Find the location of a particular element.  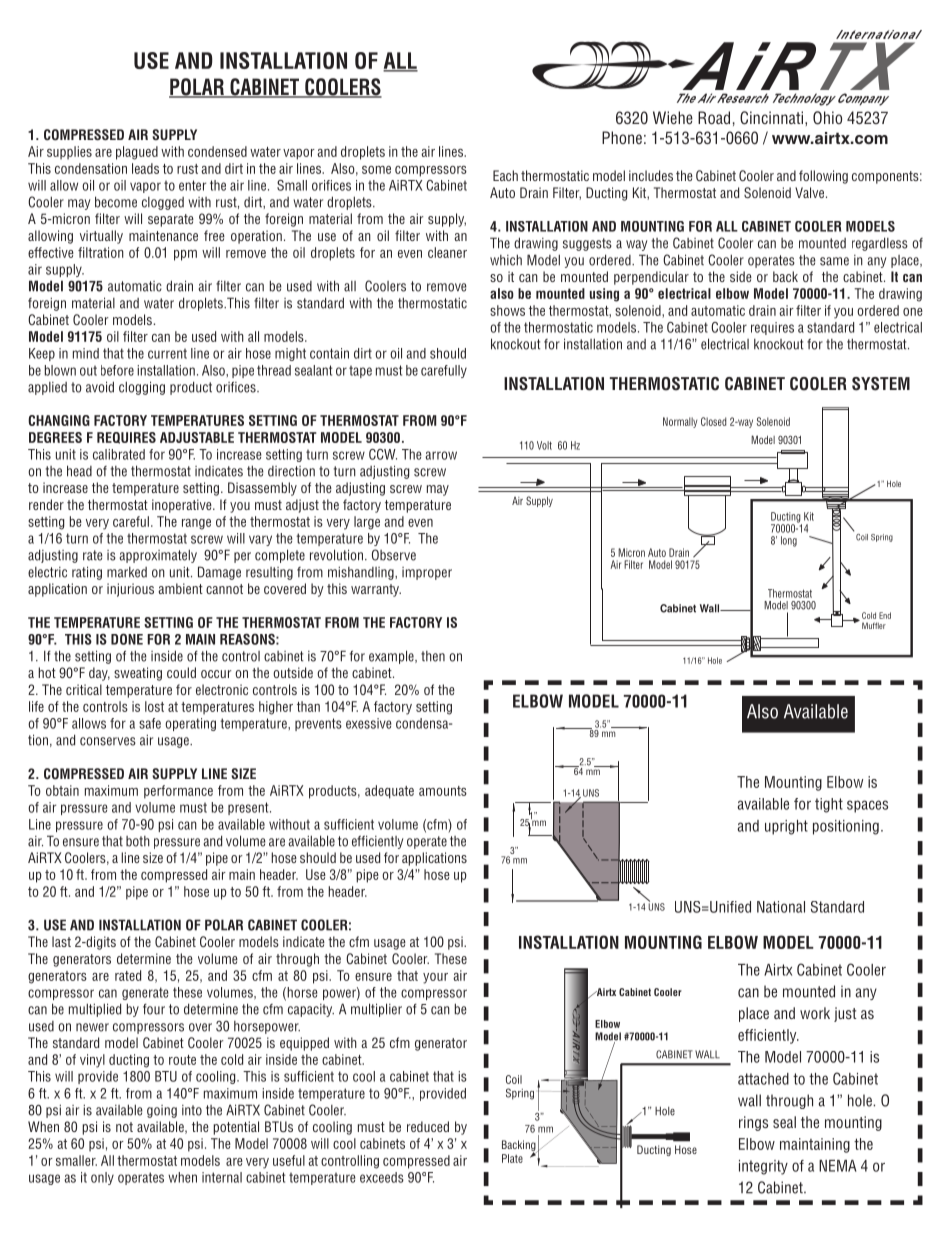

reduced is located at coordinates (428, 1126).
